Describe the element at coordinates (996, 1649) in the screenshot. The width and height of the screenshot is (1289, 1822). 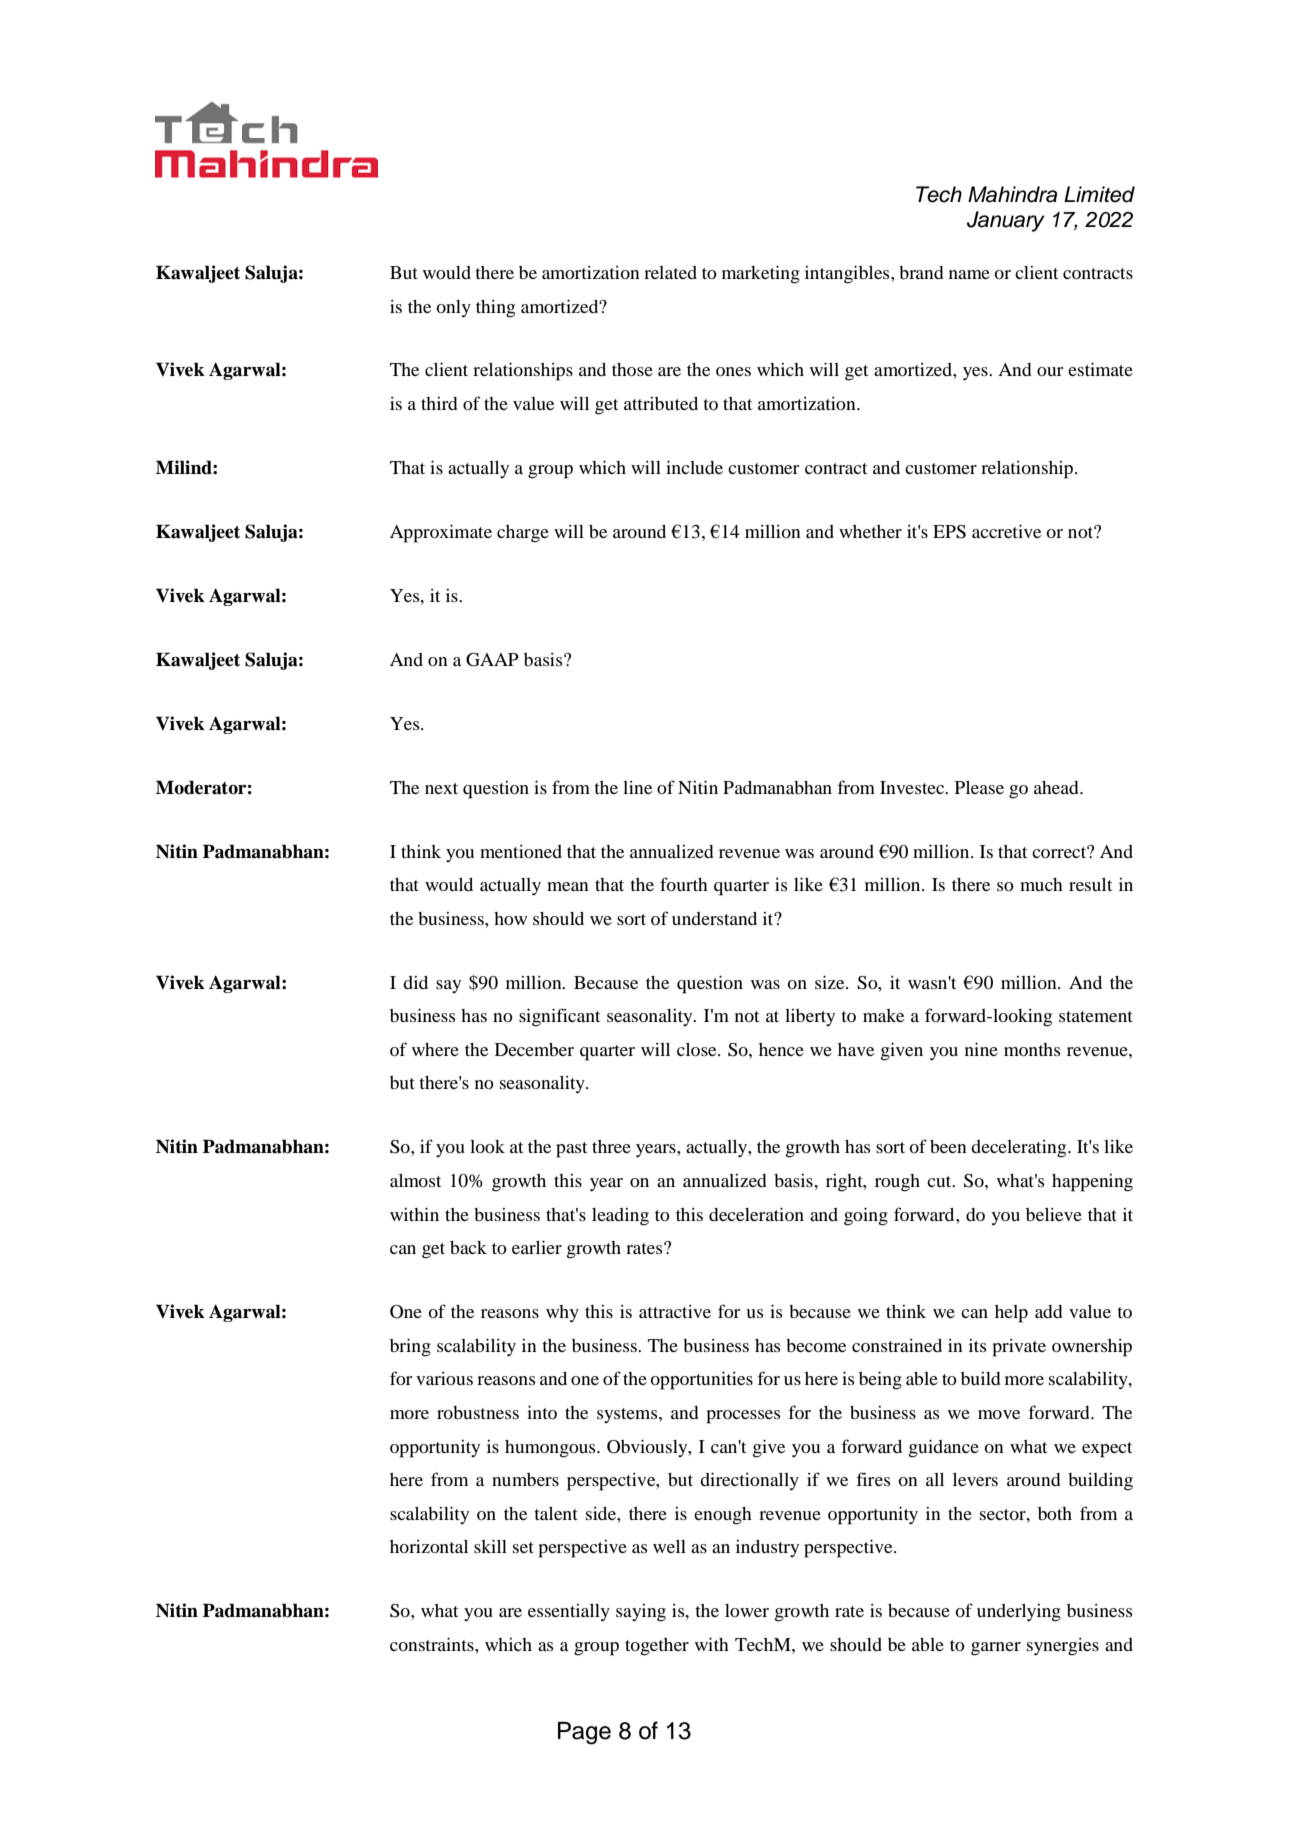
I see `garner` at that location.
